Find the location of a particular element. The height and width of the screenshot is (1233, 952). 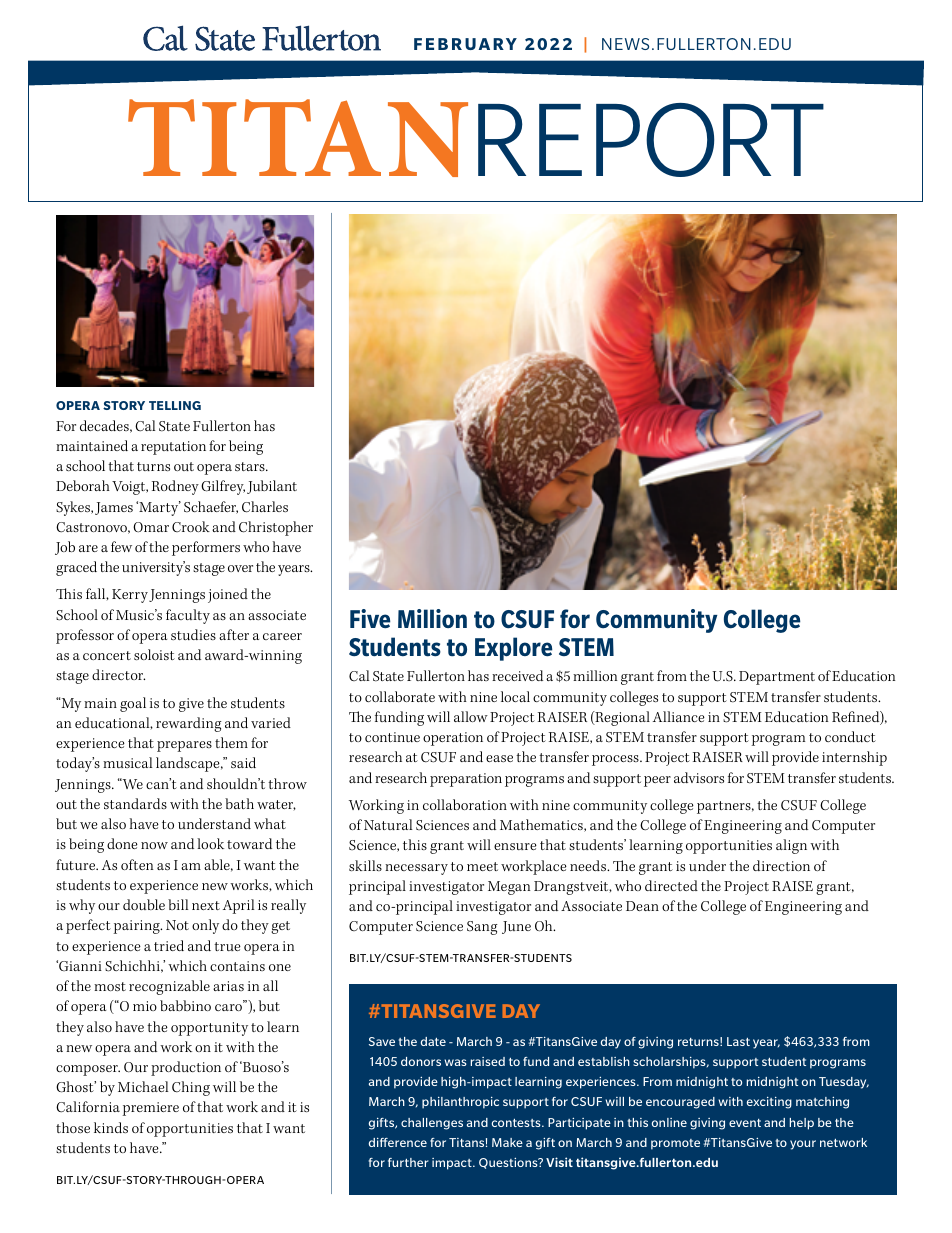

event is located at coordinates (745, 1123).
